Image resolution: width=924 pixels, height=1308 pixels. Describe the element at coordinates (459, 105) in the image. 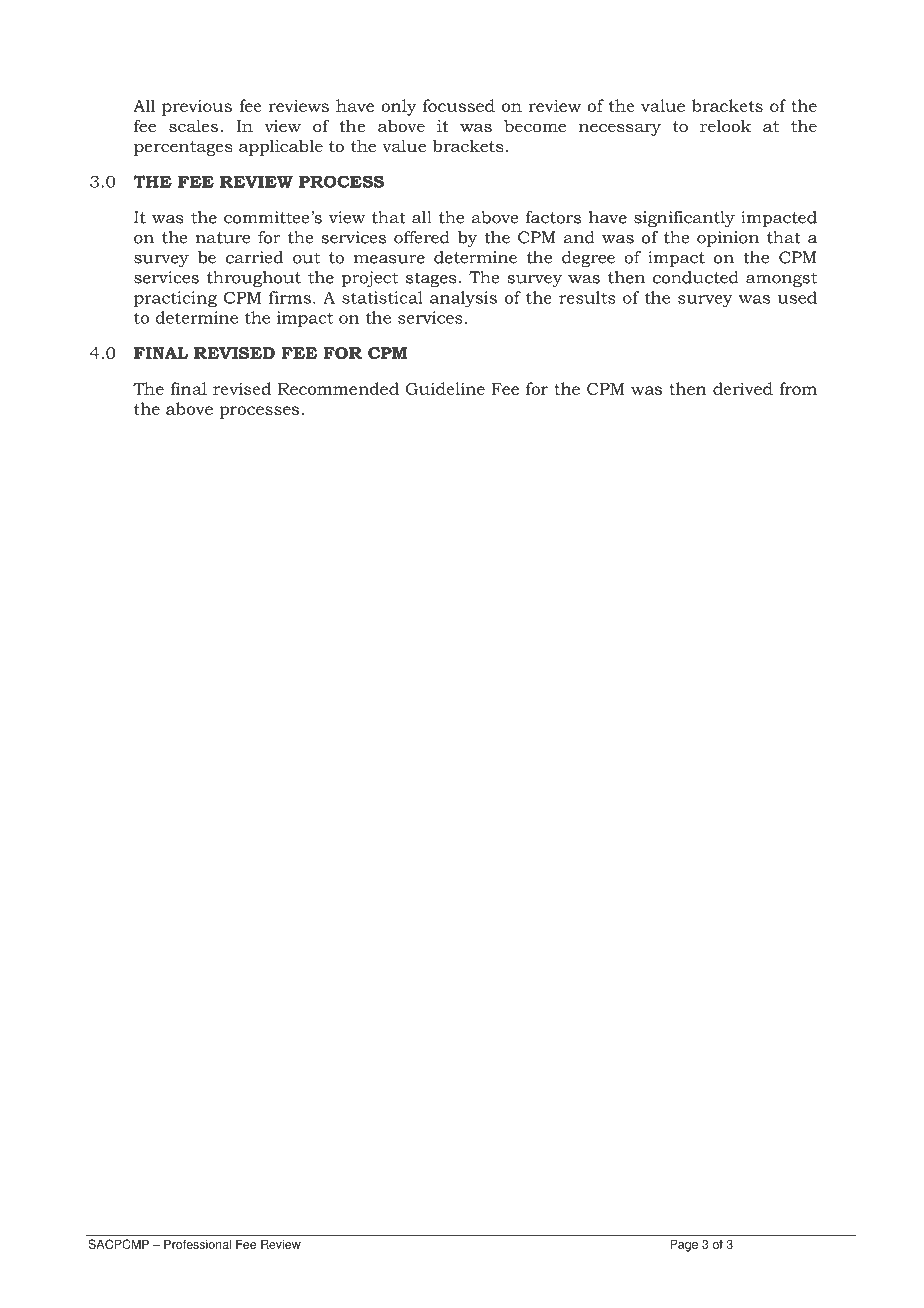

I see `focussed` at that location.
